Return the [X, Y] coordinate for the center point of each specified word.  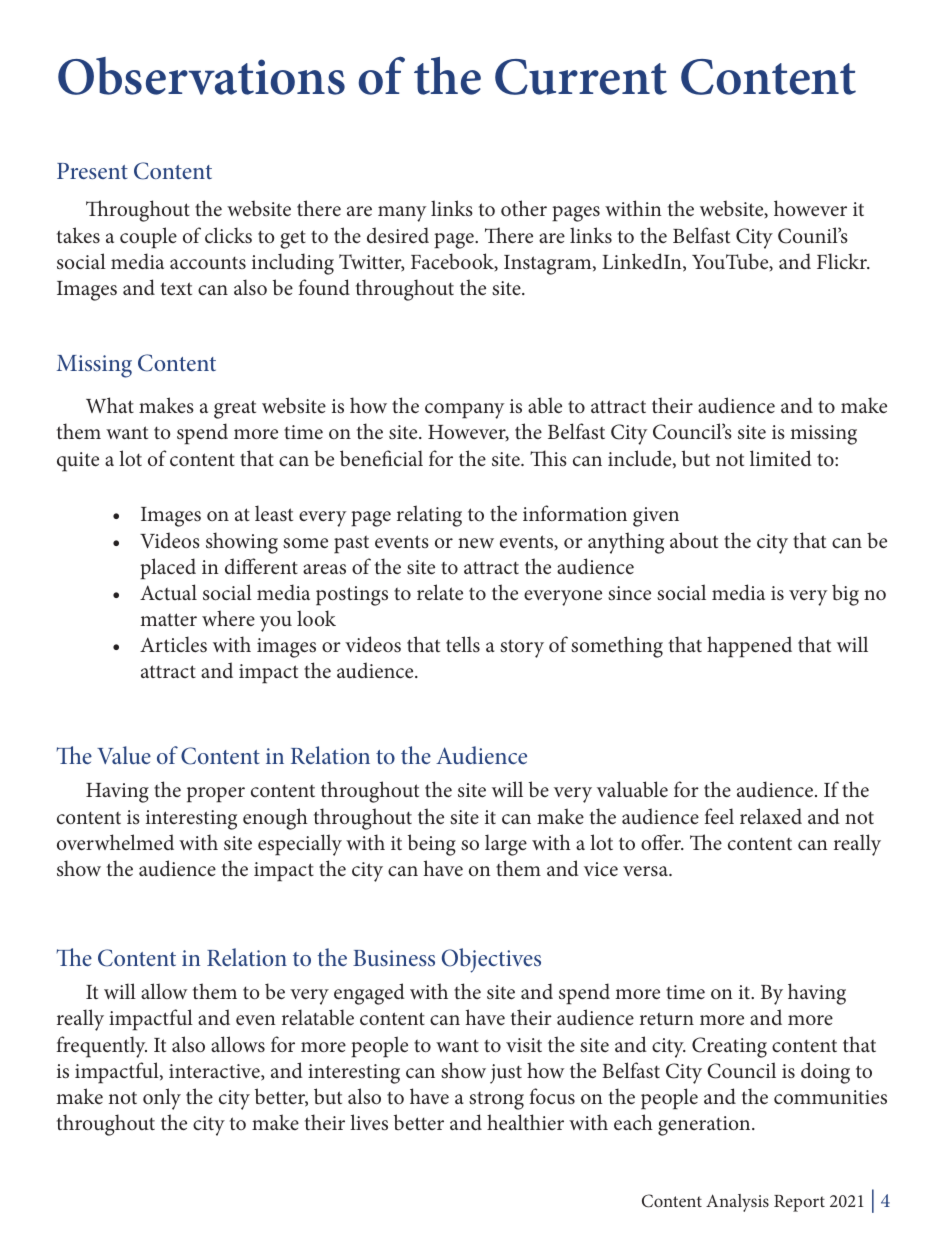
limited [781, 458]
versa [646, 871]
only [162, 1099]
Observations [201, 76]
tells [463, 644]
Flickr [843, 261]
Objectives [491, 960]
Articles [173, 644]
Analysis [737, 1203]
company [464, 411]
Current [581, 77]
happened [749, 647]
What [110, 405]
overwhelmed [115, 842]
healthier [525, 1122]
